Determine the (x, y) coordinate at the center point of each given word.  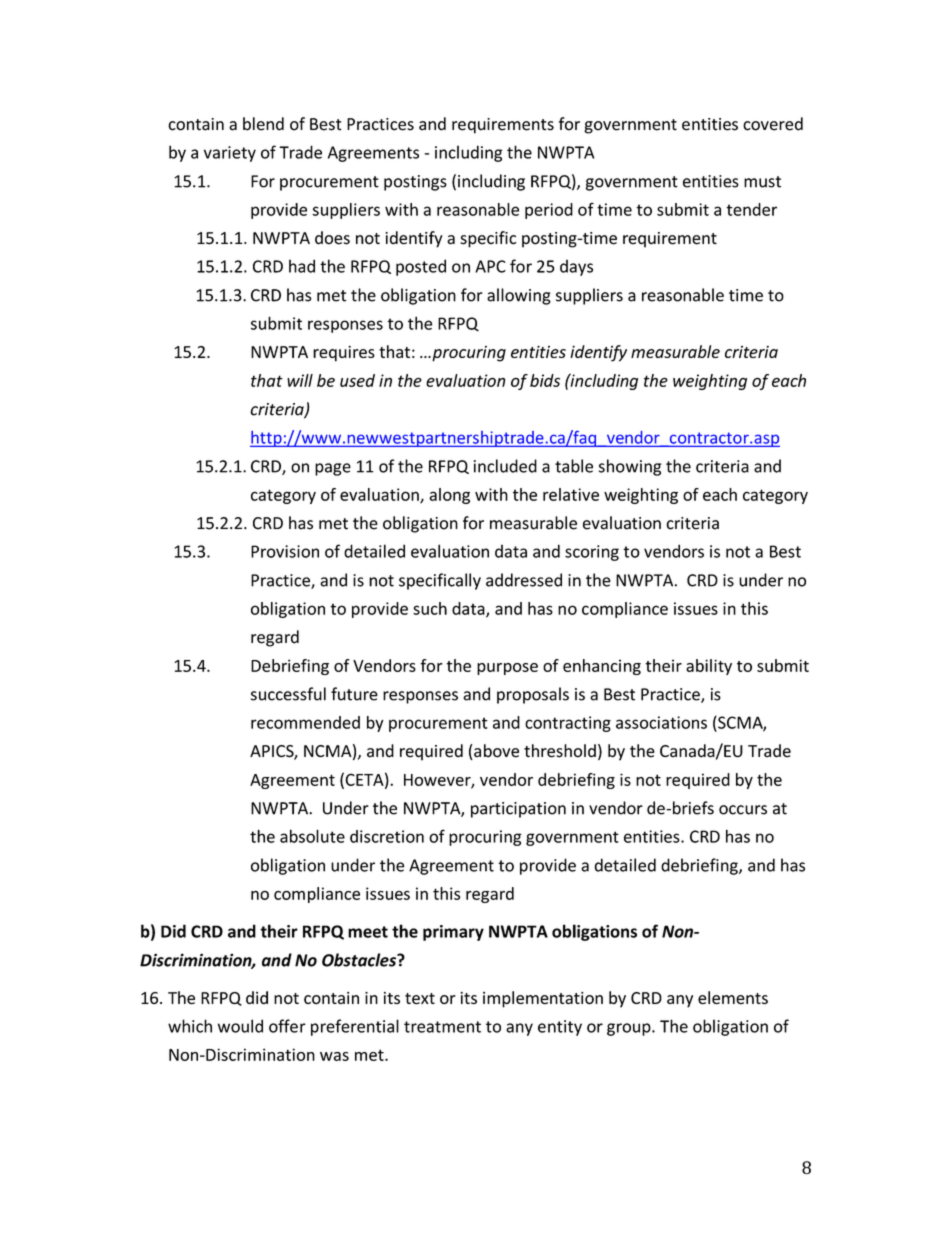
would (240, 1026)
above (495, 752)
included (505, 466)
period (549, 211)
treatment (442, 1027)
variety (230, 154)
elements (733, 998)
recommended (305, 722)
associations (661, 722)
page (333, 469)
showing (630, 467)
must (762, 182)
